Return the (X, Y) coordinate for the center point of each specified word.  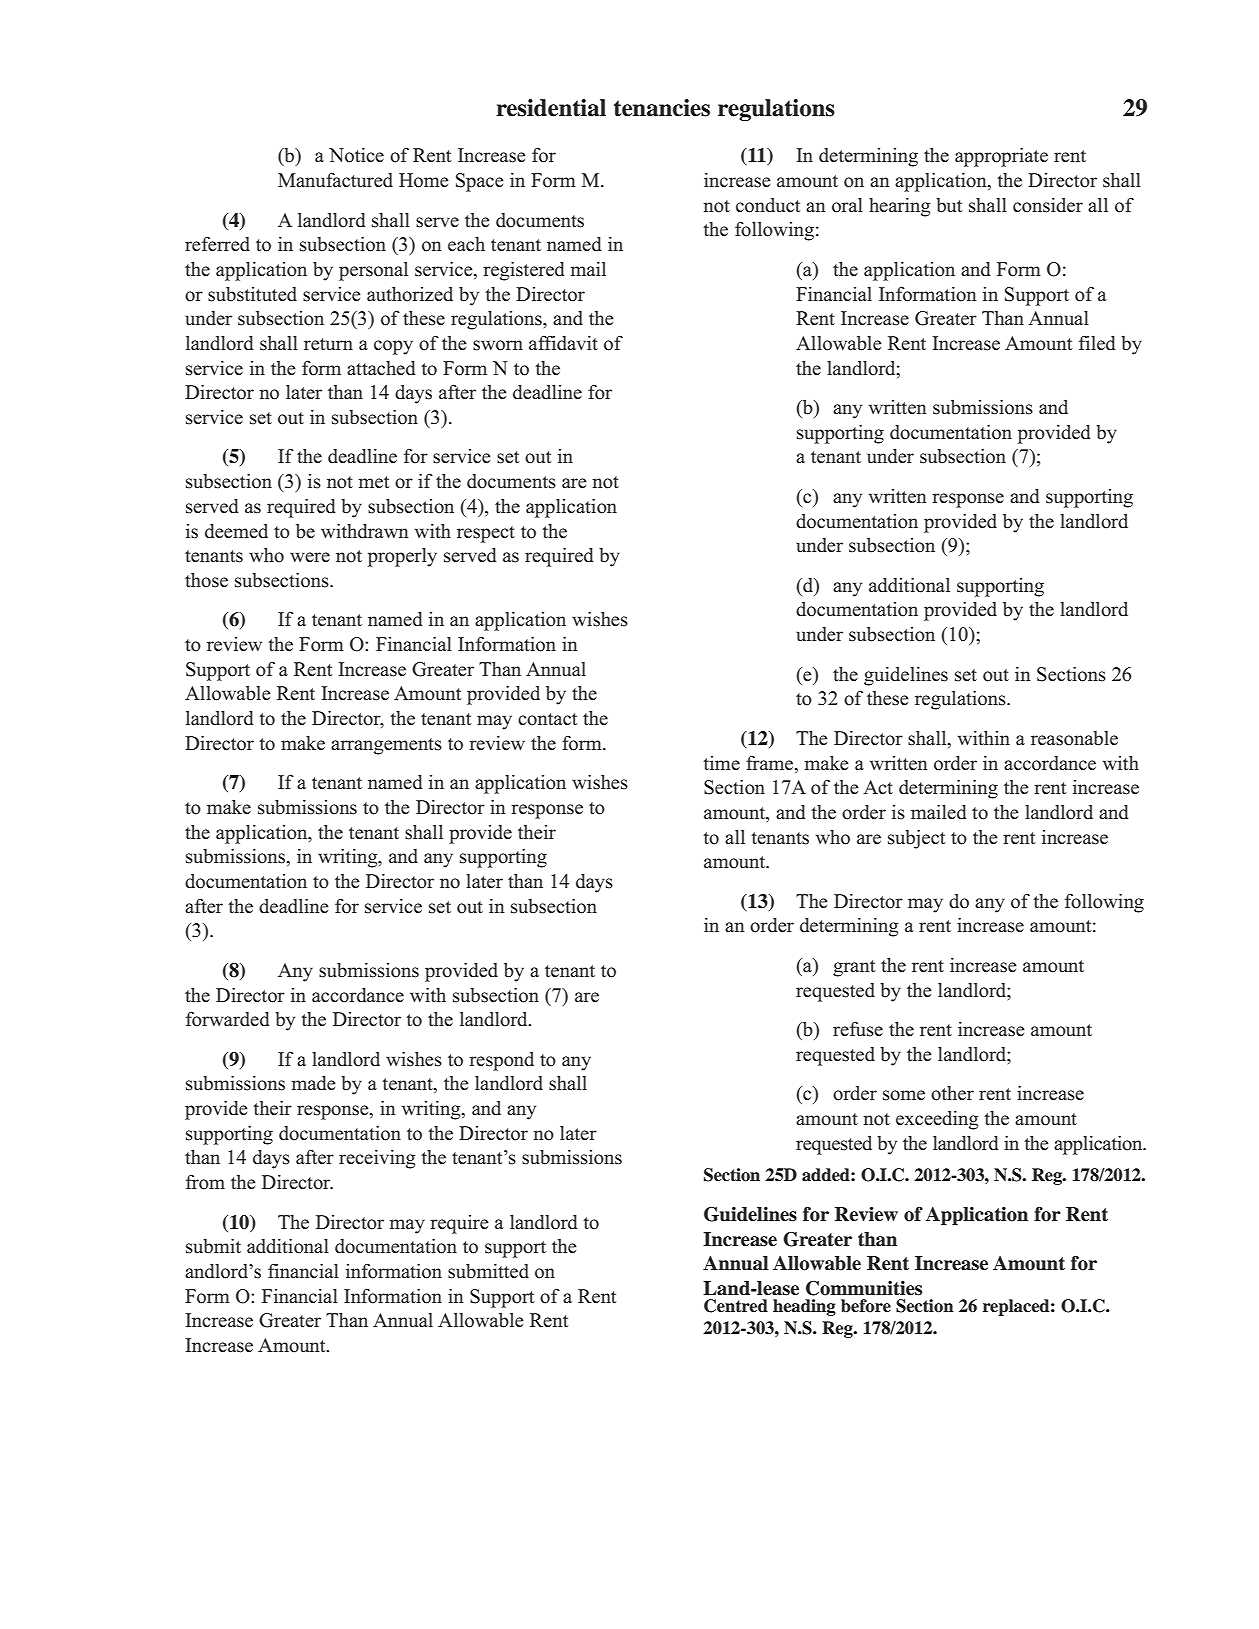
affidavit (563, 342)
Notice (356, 155)
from (205, 1182)
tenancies (662, 108)
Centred (736, 1306)
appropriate (1001, 157)
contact (547, 719)
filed (1097, 343)
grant (854, 968)
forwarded (228, 1019)
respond (501, 1061)
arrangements (386, 746)
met (373, 482)
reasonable (1074, 738)
